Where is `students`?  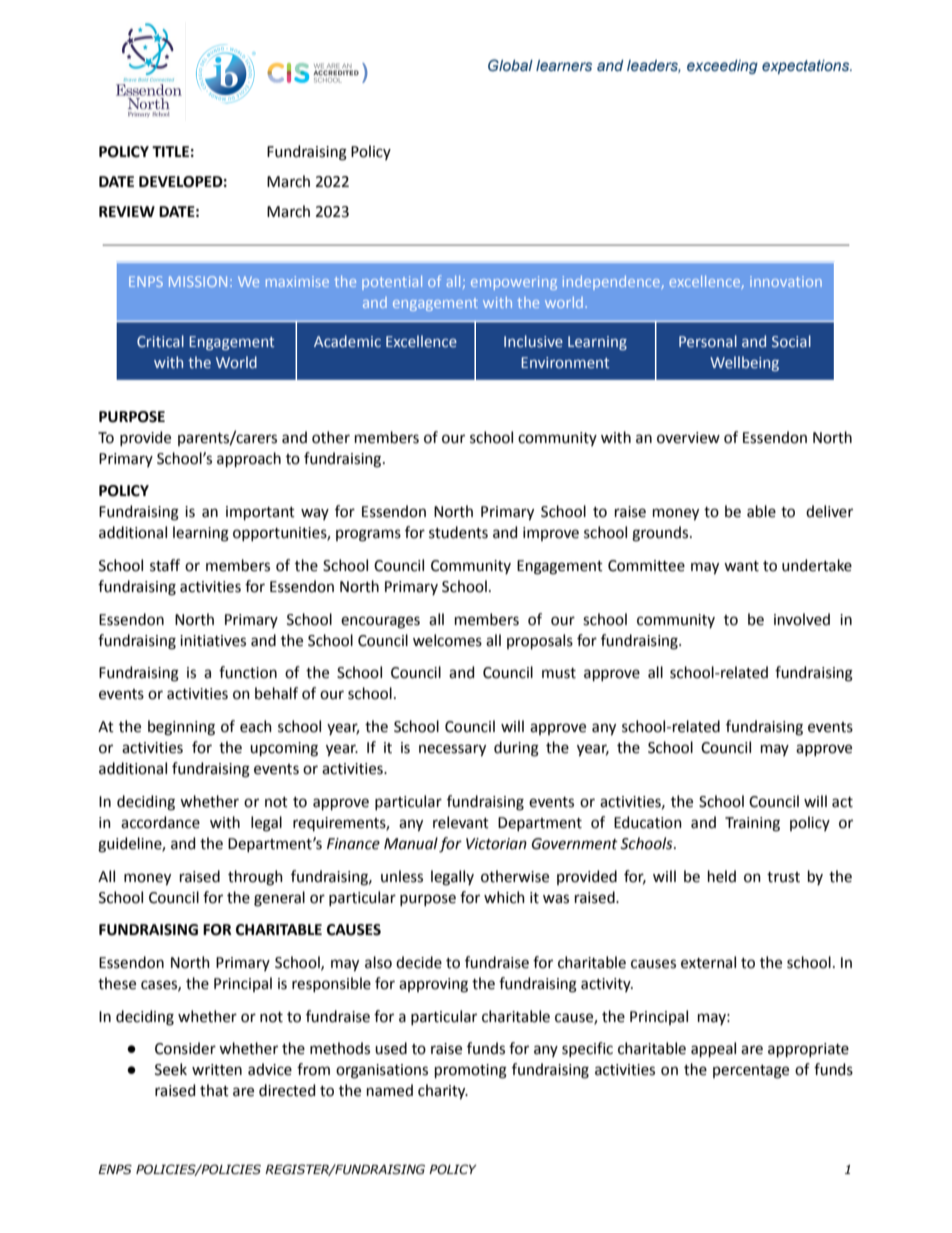 students is located at coordinates (458, 532).
